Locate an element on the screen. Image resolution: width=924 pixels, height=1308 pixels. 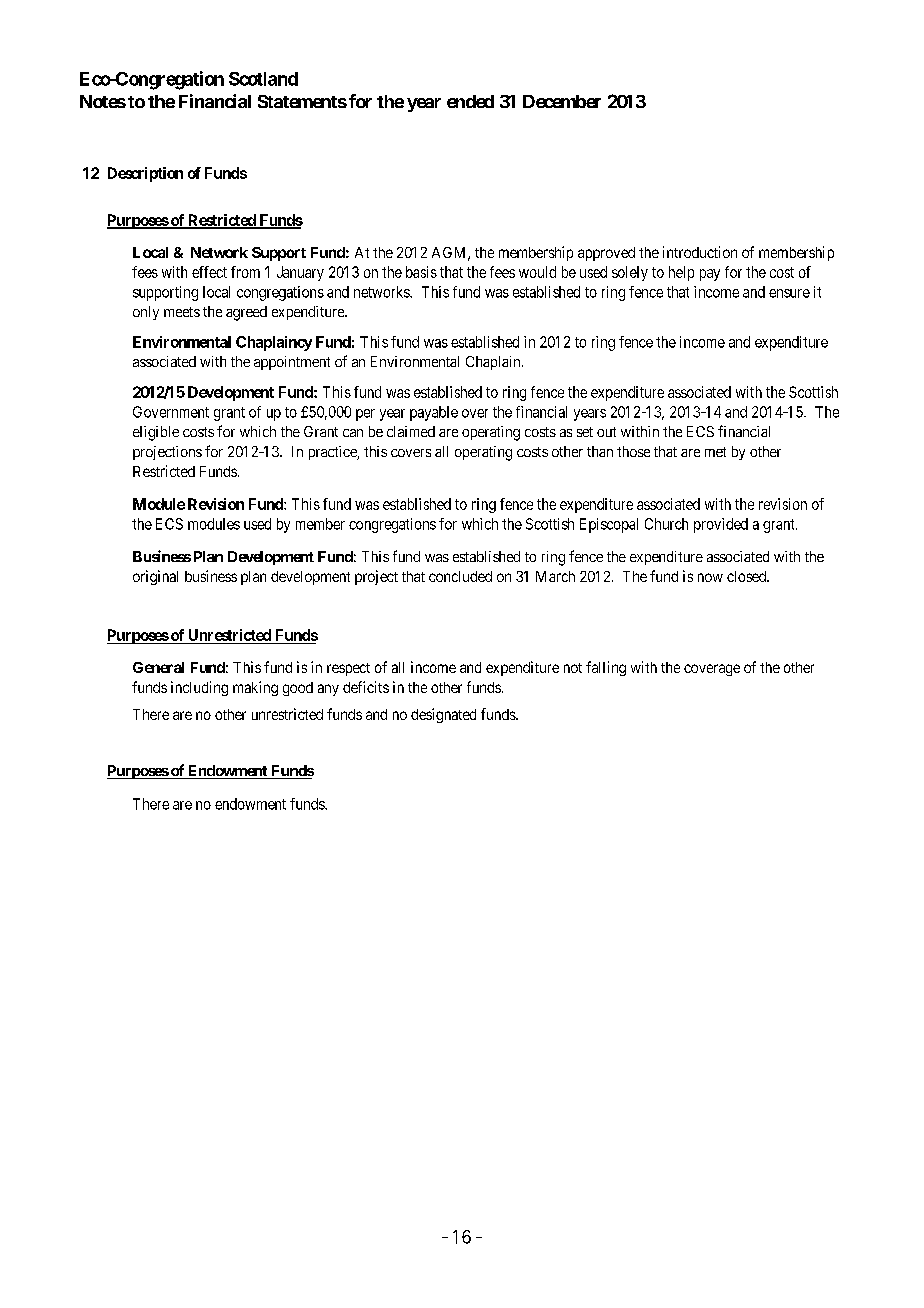
ensure is located at coordinates (789, 293).
